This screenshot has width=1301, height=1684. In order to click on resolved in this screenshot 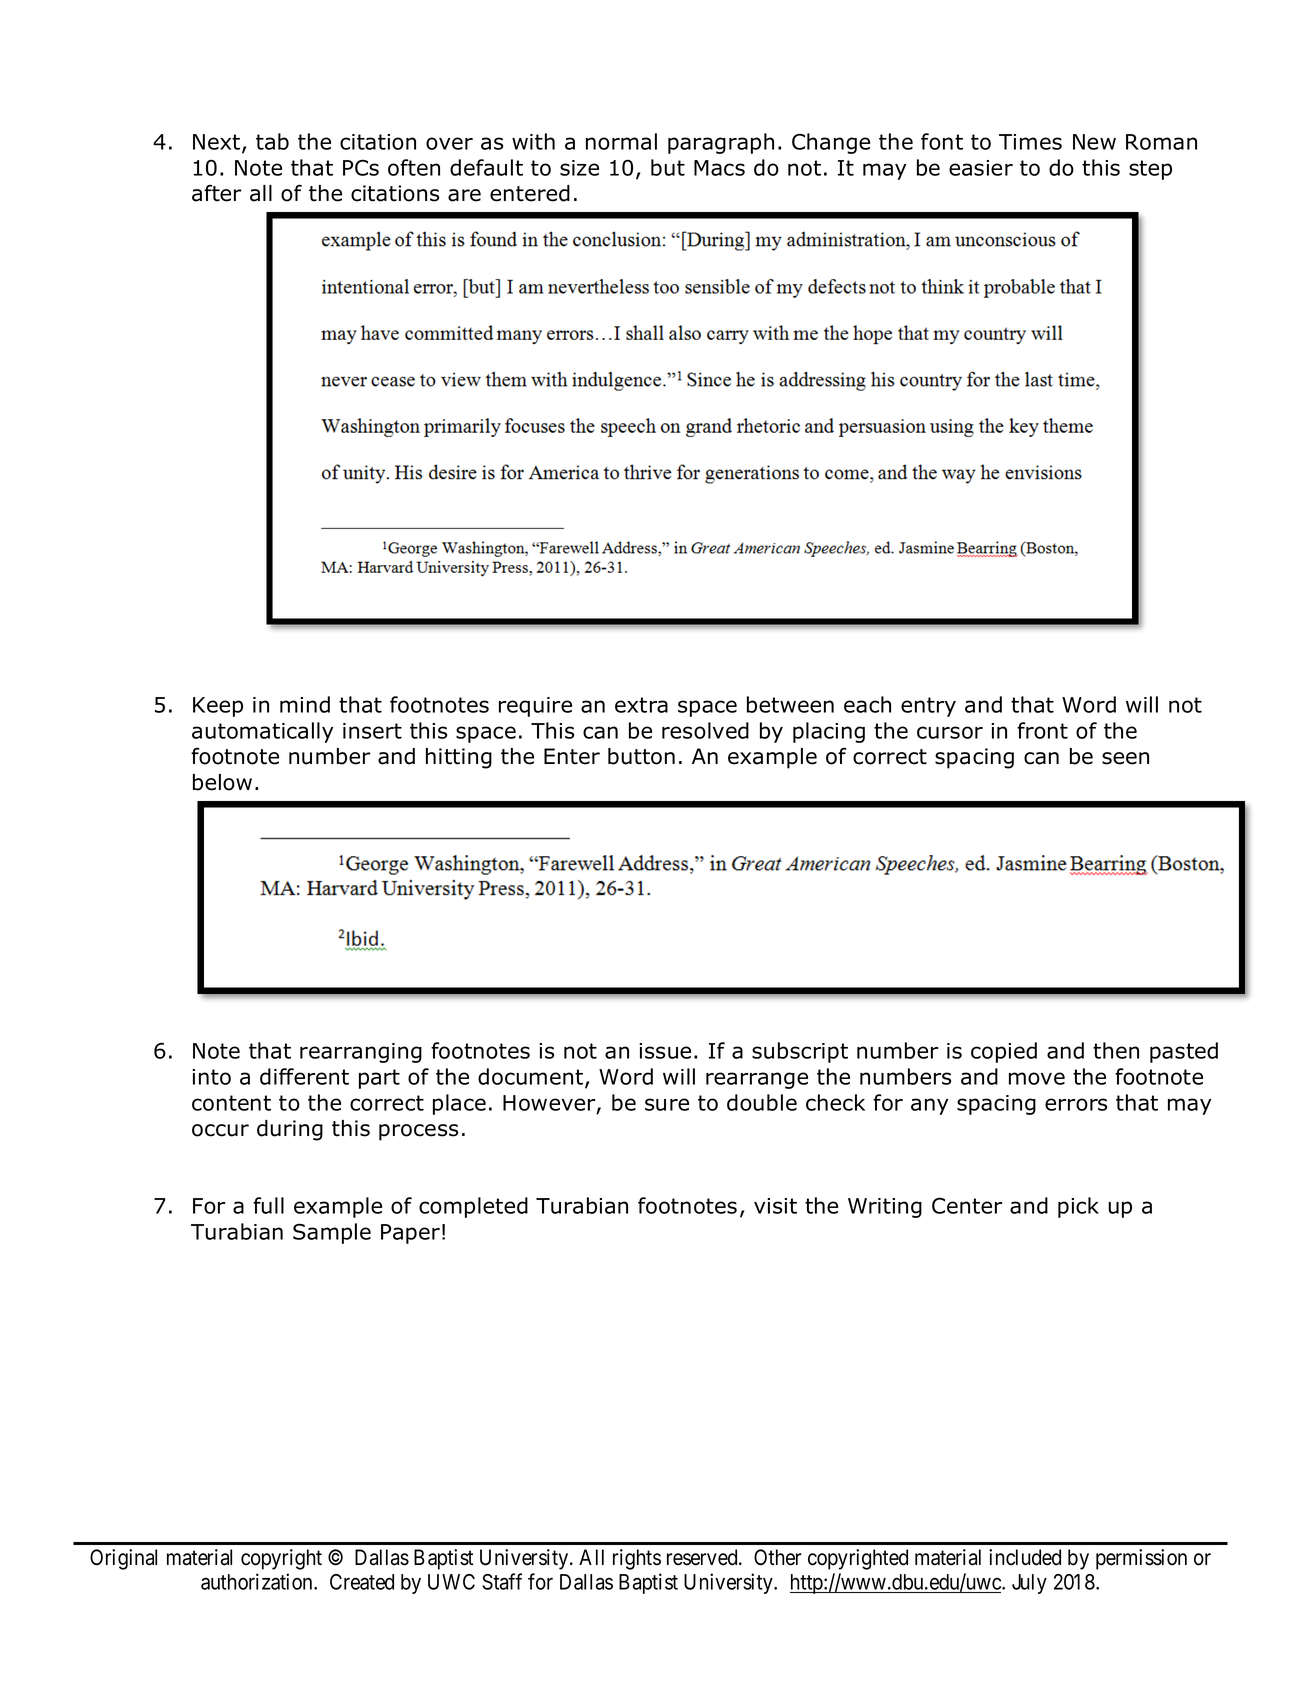, I will do `click(705, 730)`.
